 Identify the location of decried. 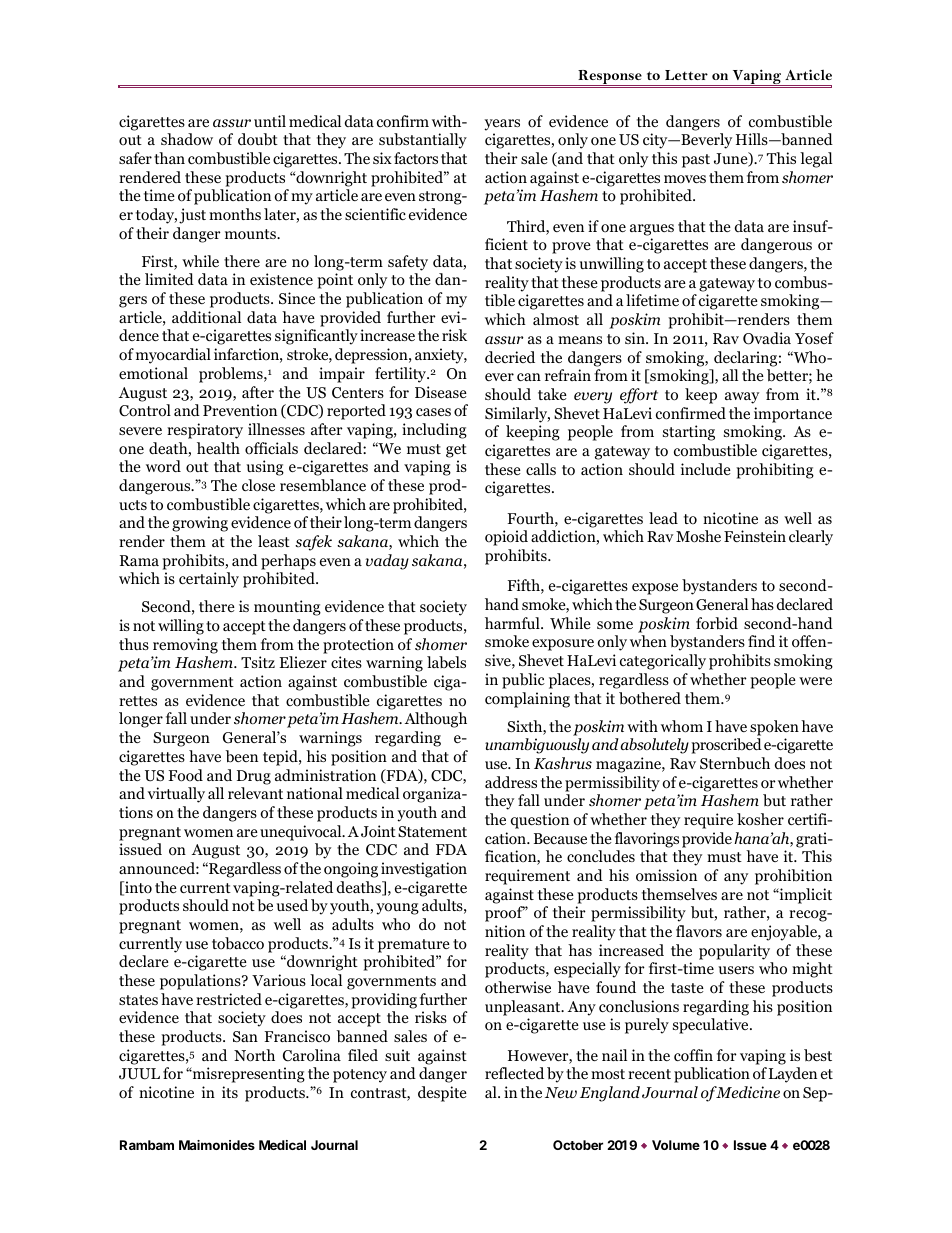
(510, 357).
